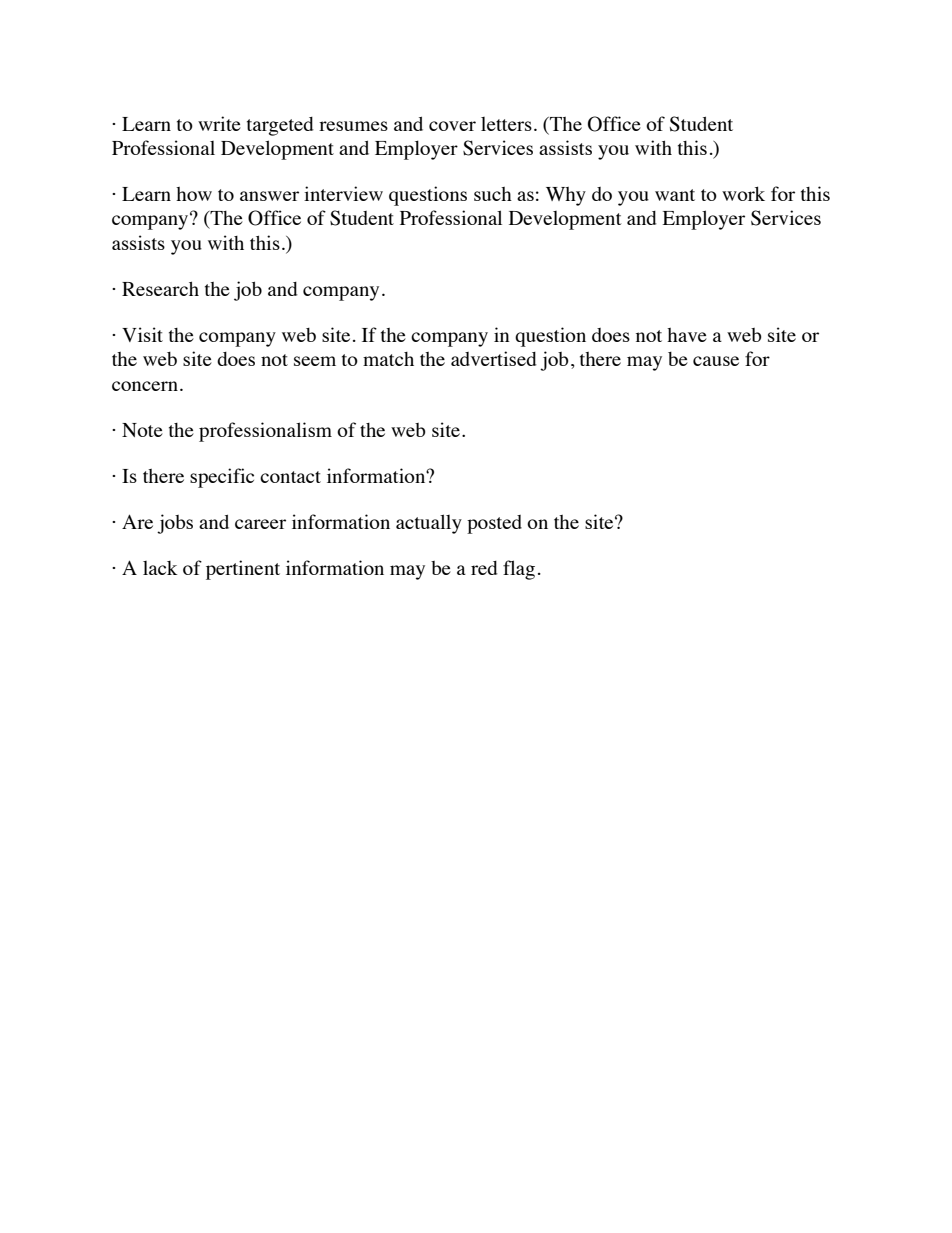 Image resolution: width=952 pixels, height=1233 pixels. Describe the element at coordinates (494, 358) in the screenshot. I see `advertised` at that location.
